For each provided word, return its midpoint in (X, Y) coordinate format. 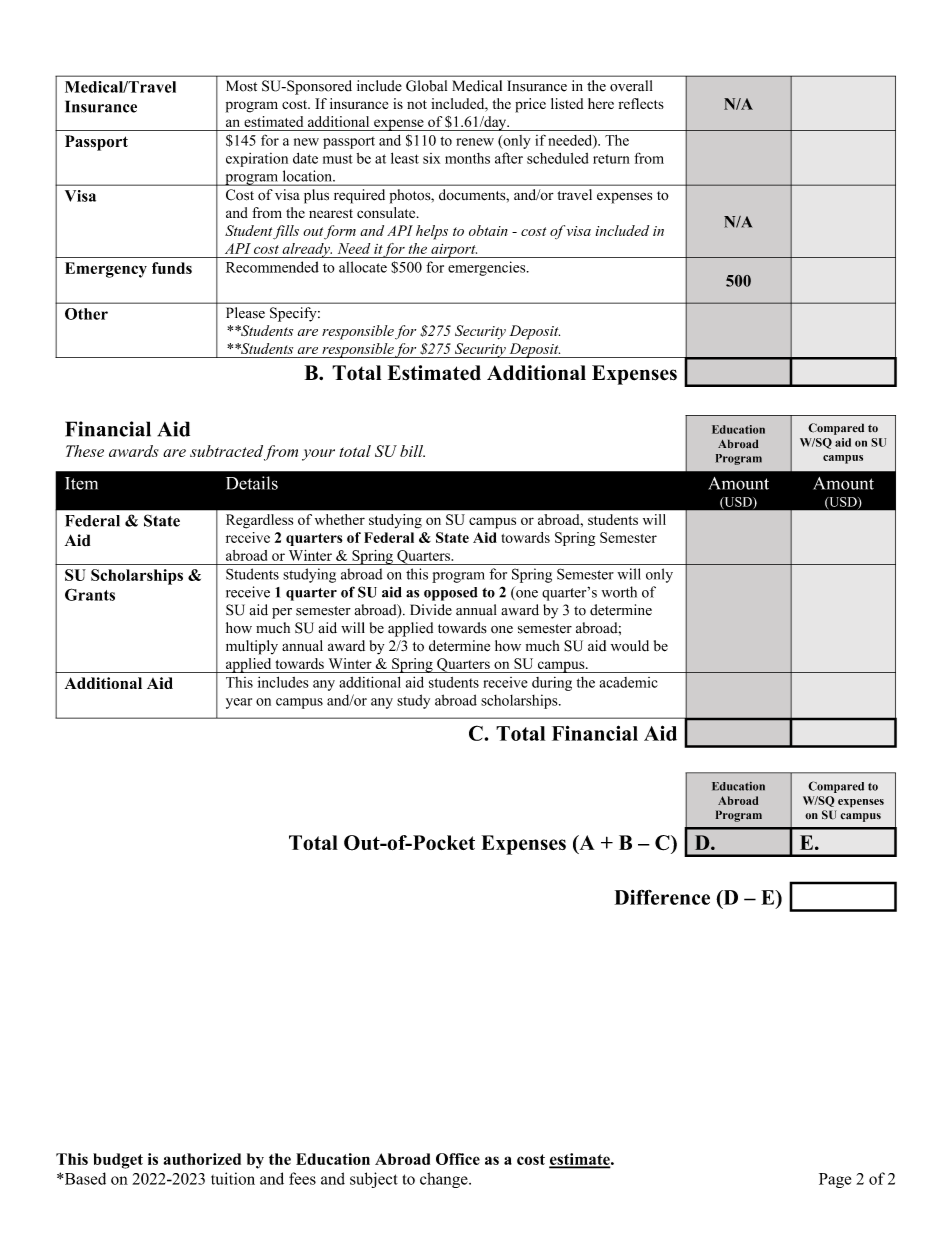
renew (475, 142)
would (630, 646)
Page (835, 1180)
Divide (431, 610)
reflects (641, 103)
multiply (252, 647)
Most (241, 86)
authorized (202, 1159)
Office (458, 1159)
